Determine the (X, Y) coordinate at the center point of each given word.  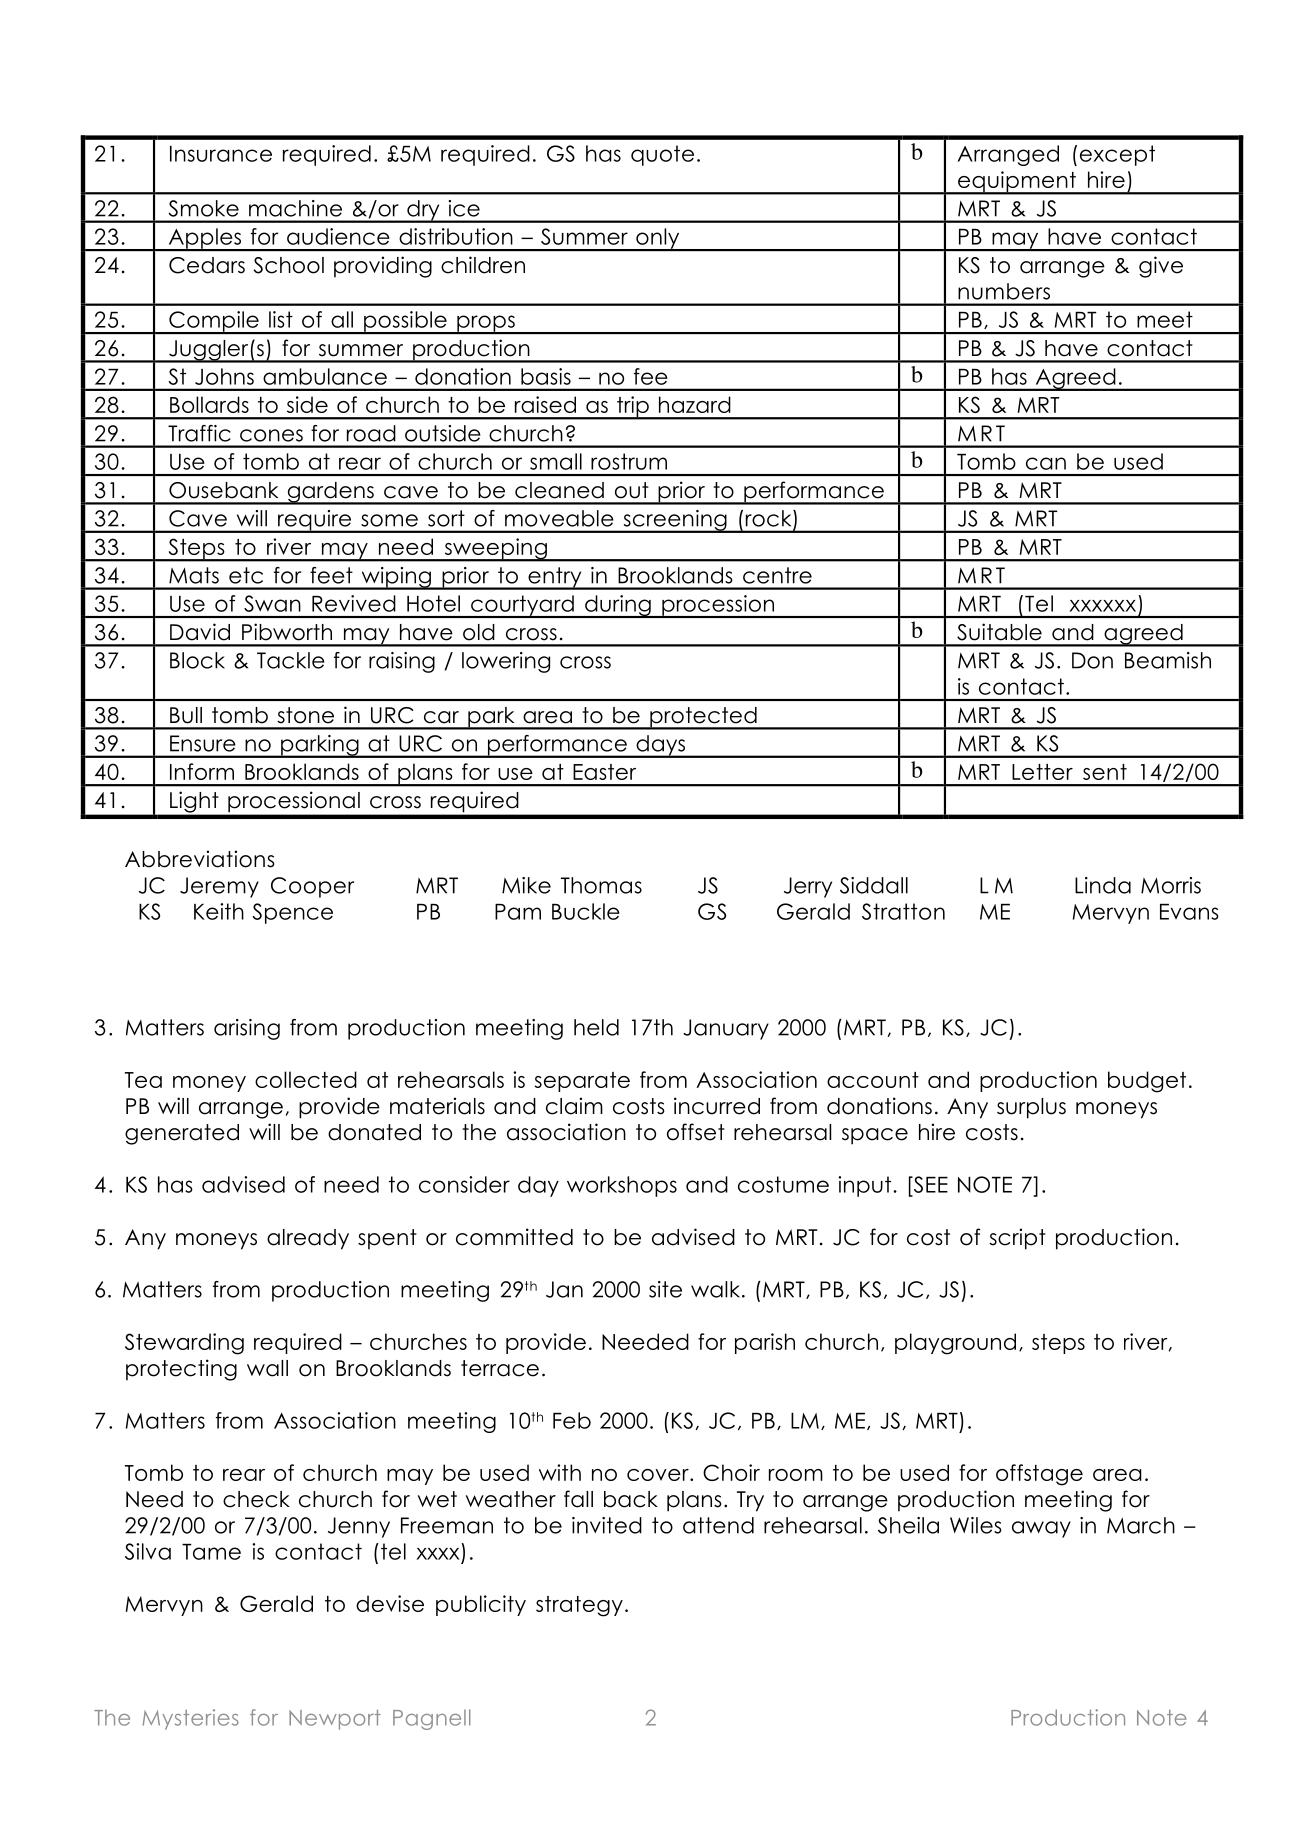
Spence (292, 913)
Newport (335, 1720)
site (665, 1289)
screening (675, 521)
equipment (1017, 183)
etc (246, 575)
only (658, 239)
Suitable (999, 632)
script (1018, 1239)
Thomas (601, 885)
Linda (1103, 885)
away (1041, 1529)
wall (267, 1368)
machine (295, 208)
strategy (579, 1606)
